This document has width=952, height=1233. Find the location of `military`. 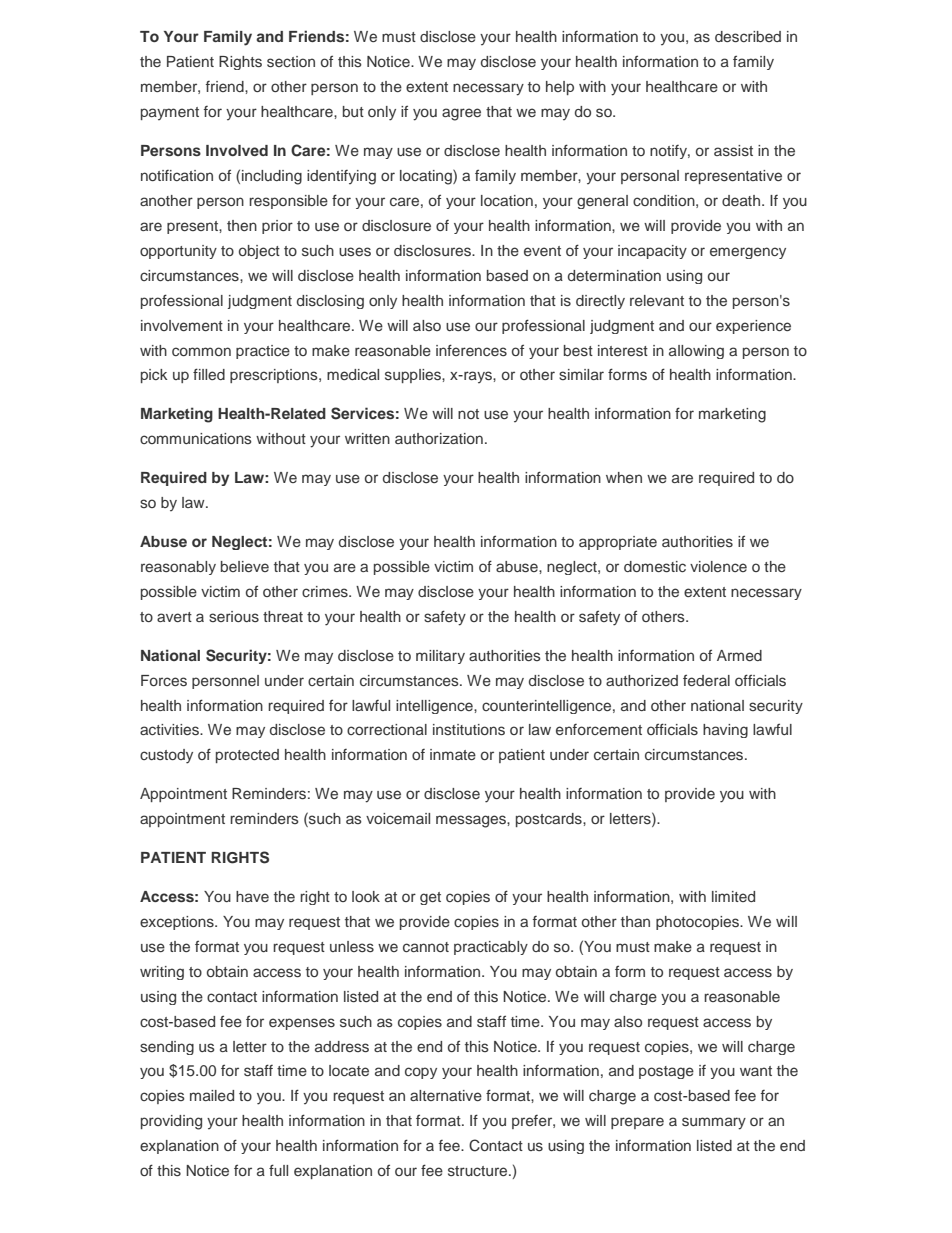

military is located at coordinates (440, 657).
